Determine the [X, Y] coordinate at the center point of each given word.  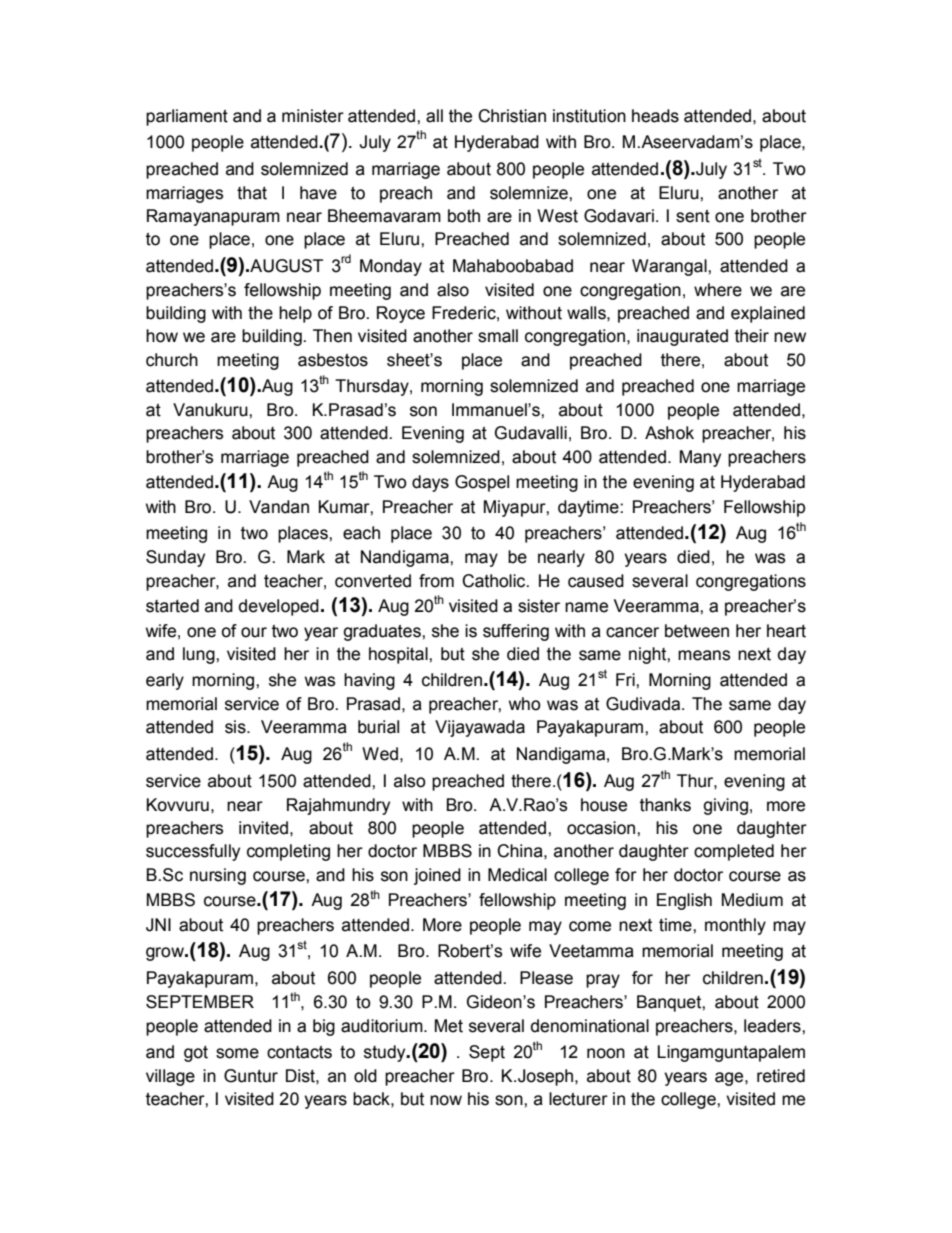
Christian [512, 116]
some [237, 1053]
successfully [193, 852]
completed [734, 852]
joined [437, 876]
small [498, 336]
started [172, 606]
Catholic [495, 581]
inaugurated [682, 337]
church [172, 360]
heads [655, 116]
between [697, 631]
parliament [187, 117]
